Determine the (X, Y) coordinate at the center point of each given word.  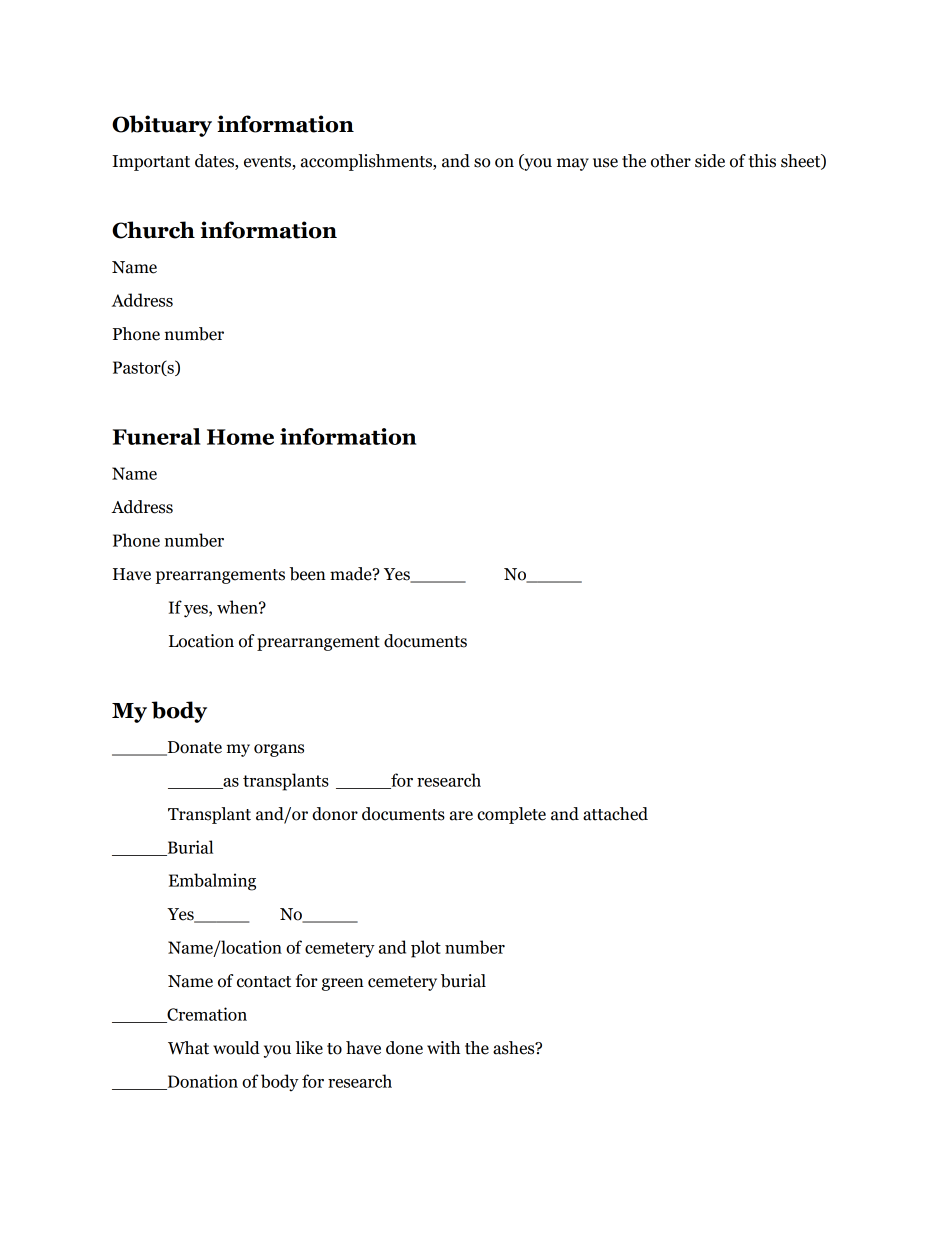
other (671, 161)
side (710, 161)
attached (615, 814)
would (236, 1048)
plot (426, 949)
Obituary (162, 126)
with (443, 1048)
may (573, 164)
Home (240, 437)
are (461, 816)
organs (279, 750)
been (308, 574)
